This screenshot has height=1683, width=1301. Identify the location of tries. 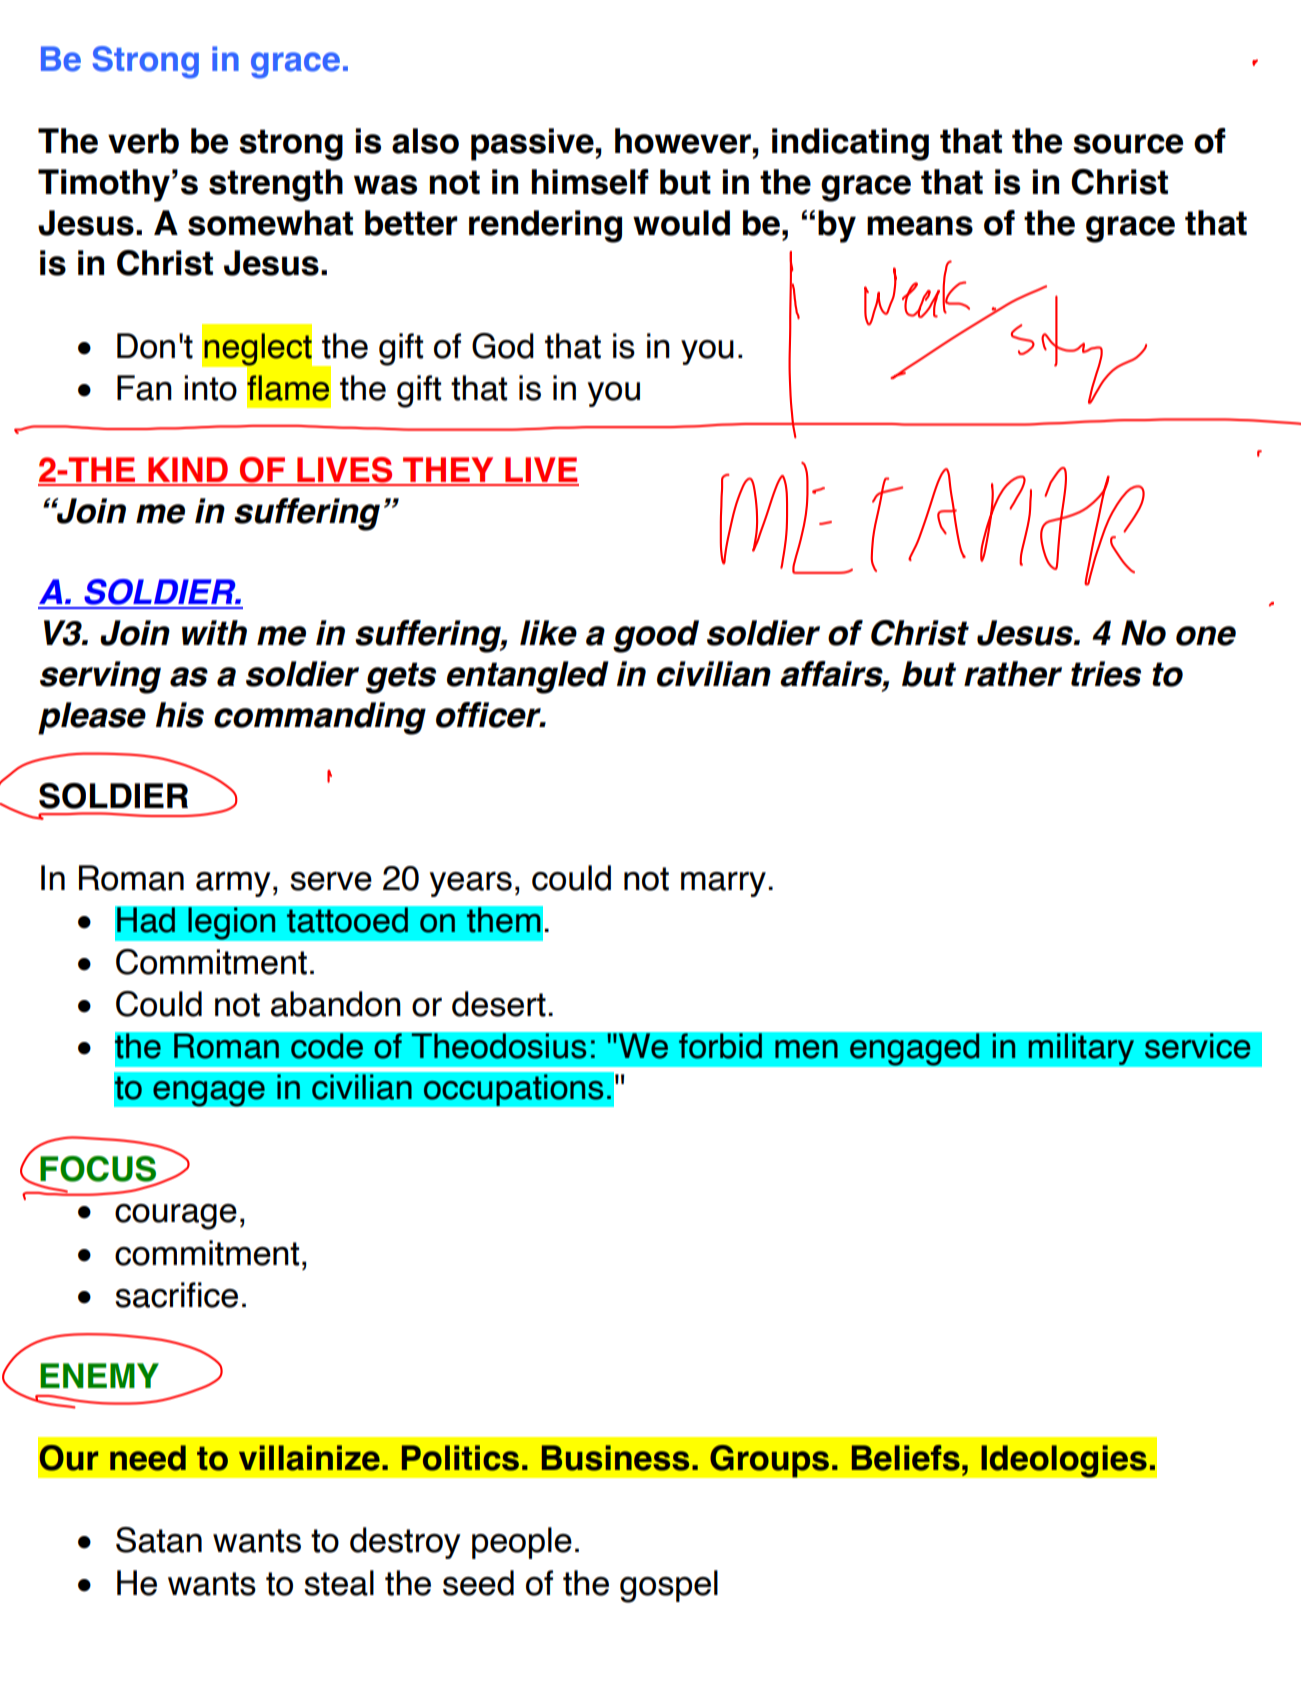
(1106, 674).
